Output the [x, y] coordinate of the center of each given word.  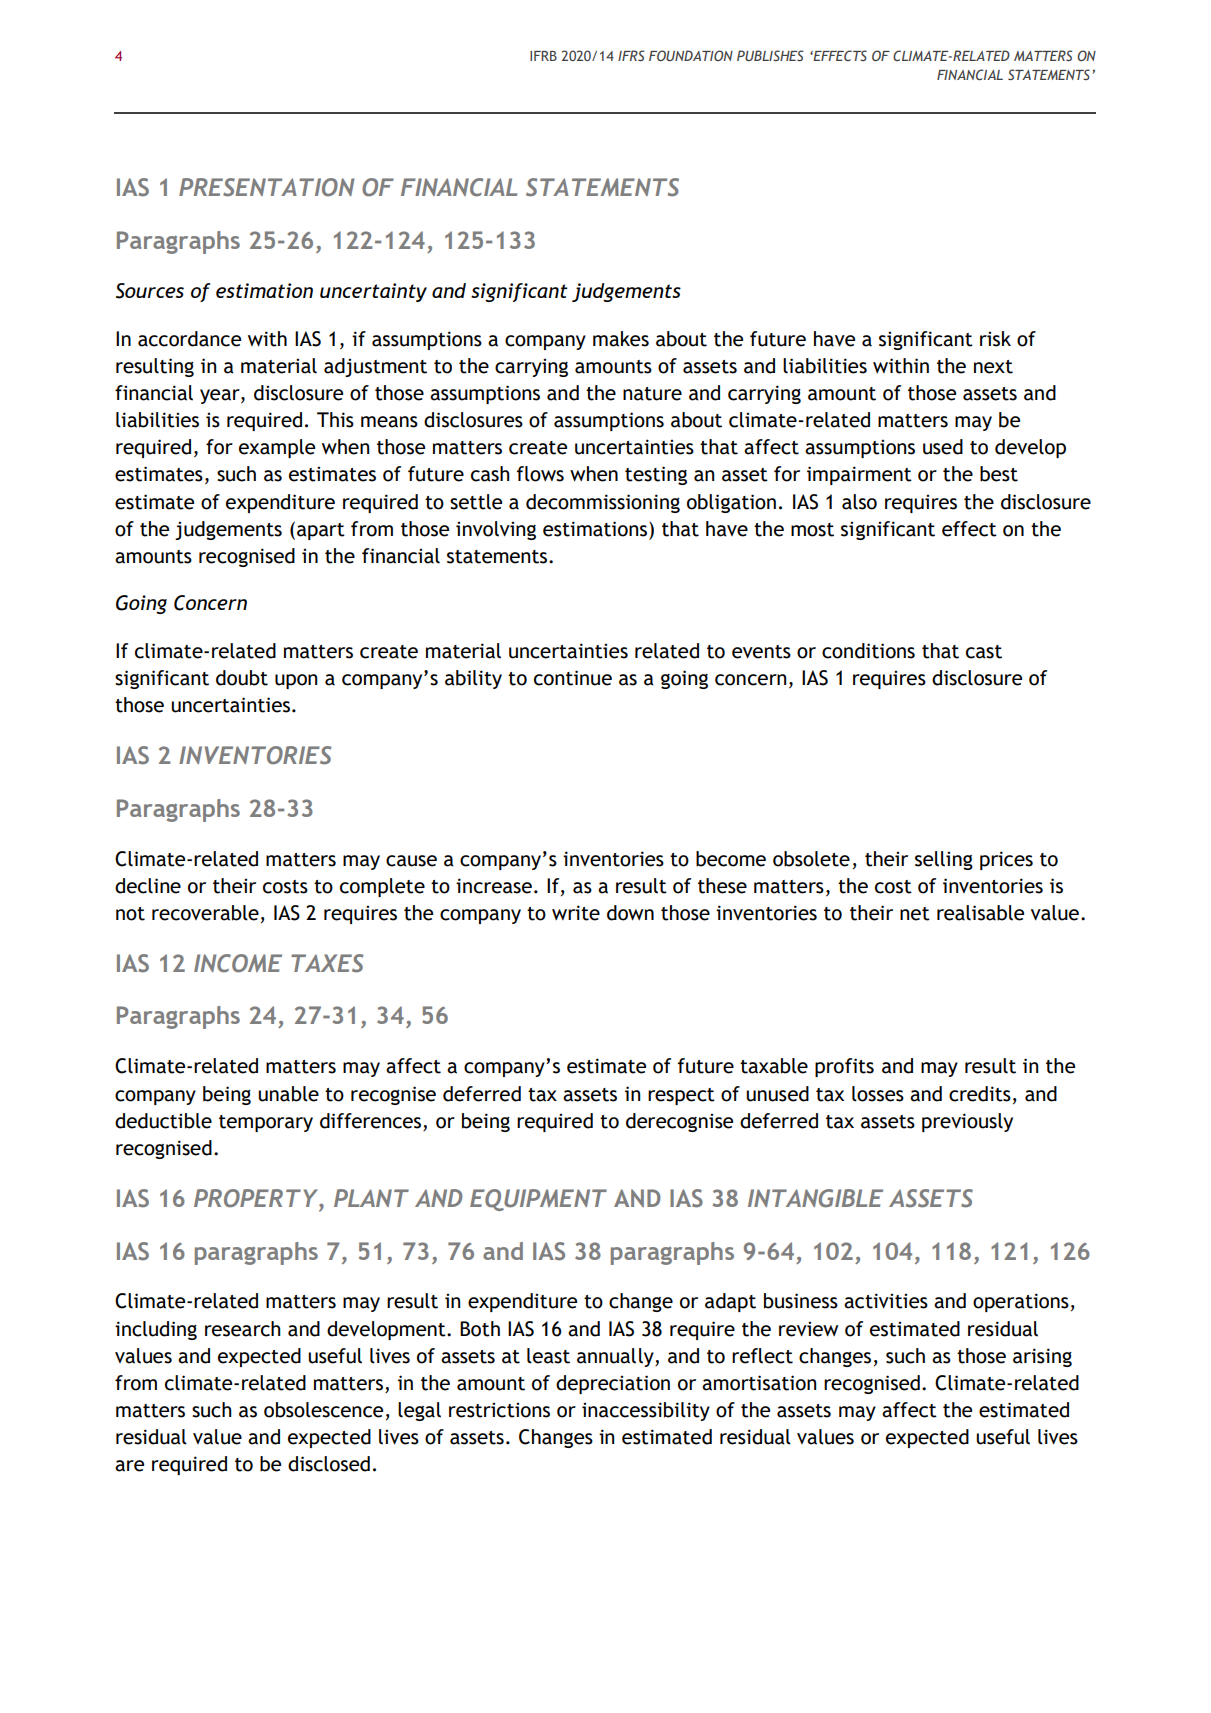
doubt [242, 678]
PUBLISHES [770, 55]
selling [944, 860]
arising [1042, 1357]
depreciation [613, 1384]
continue [573, 678]
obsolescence [323, 1410]
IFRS [631, 55]
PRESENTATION [266, 187]
